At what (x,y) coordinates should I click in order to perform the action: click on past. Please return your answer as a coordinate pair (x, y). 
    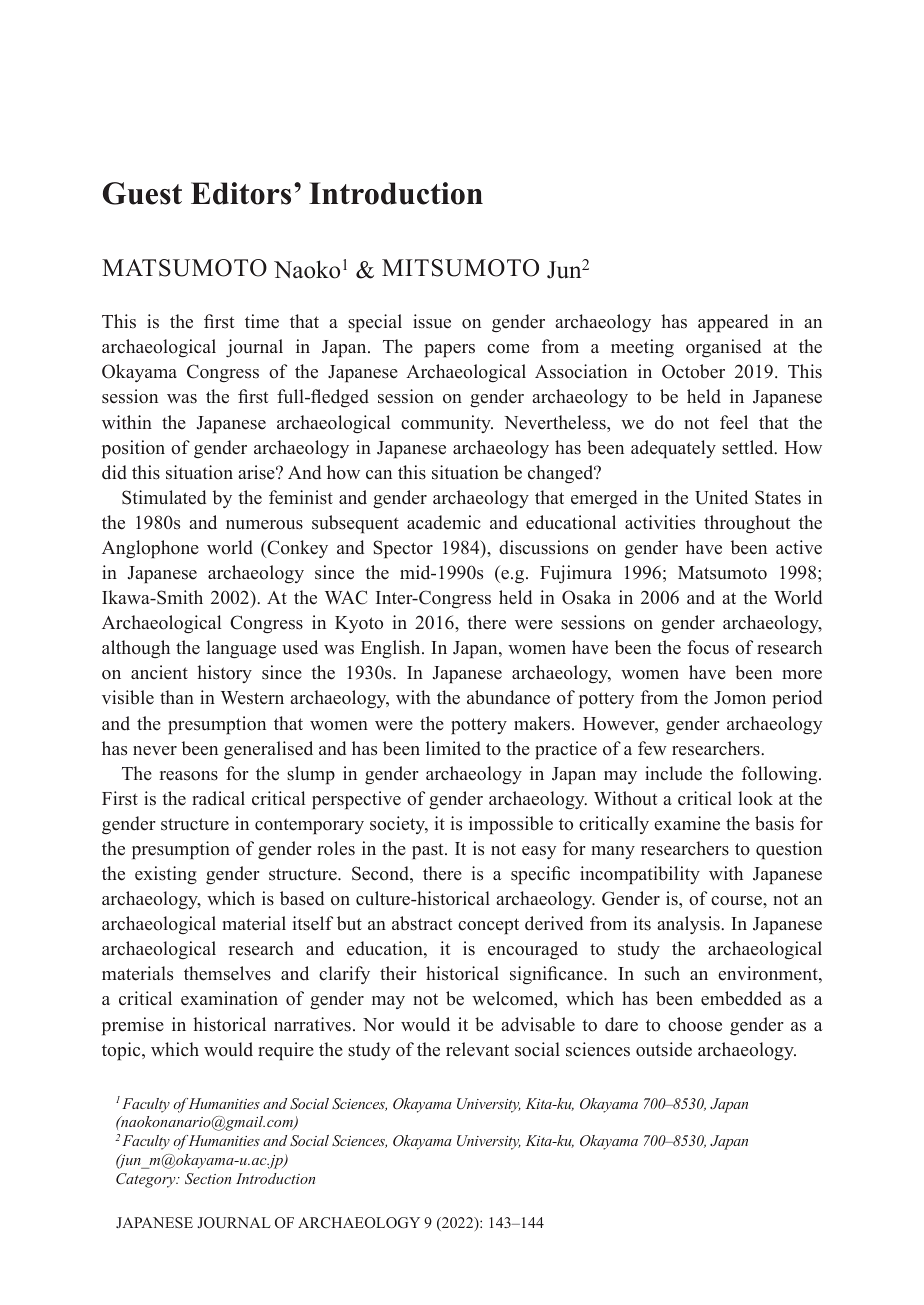
    Looking at the image, I should click on (429, 852).
